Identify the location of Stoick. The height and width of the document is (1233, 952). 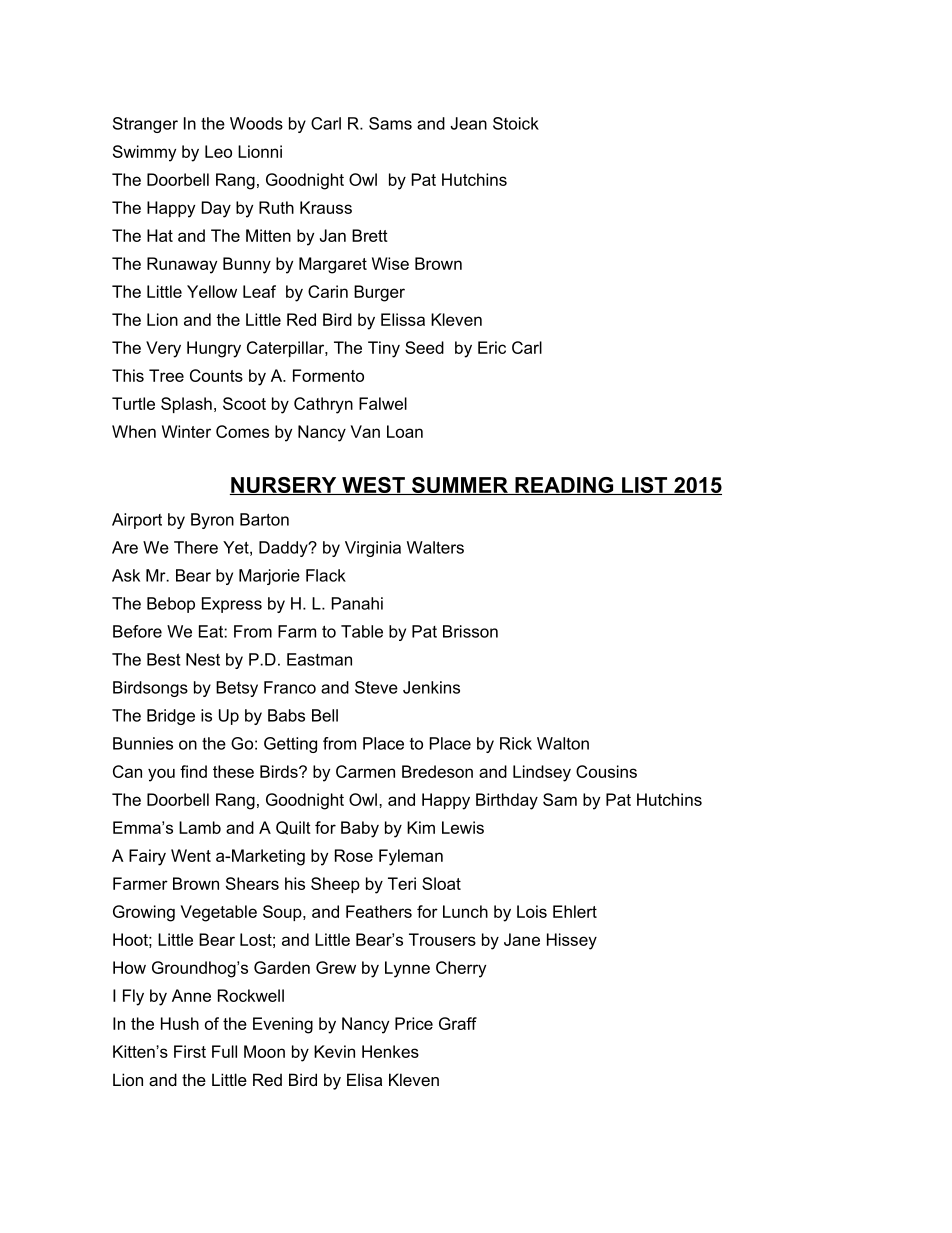
(516, 123).
